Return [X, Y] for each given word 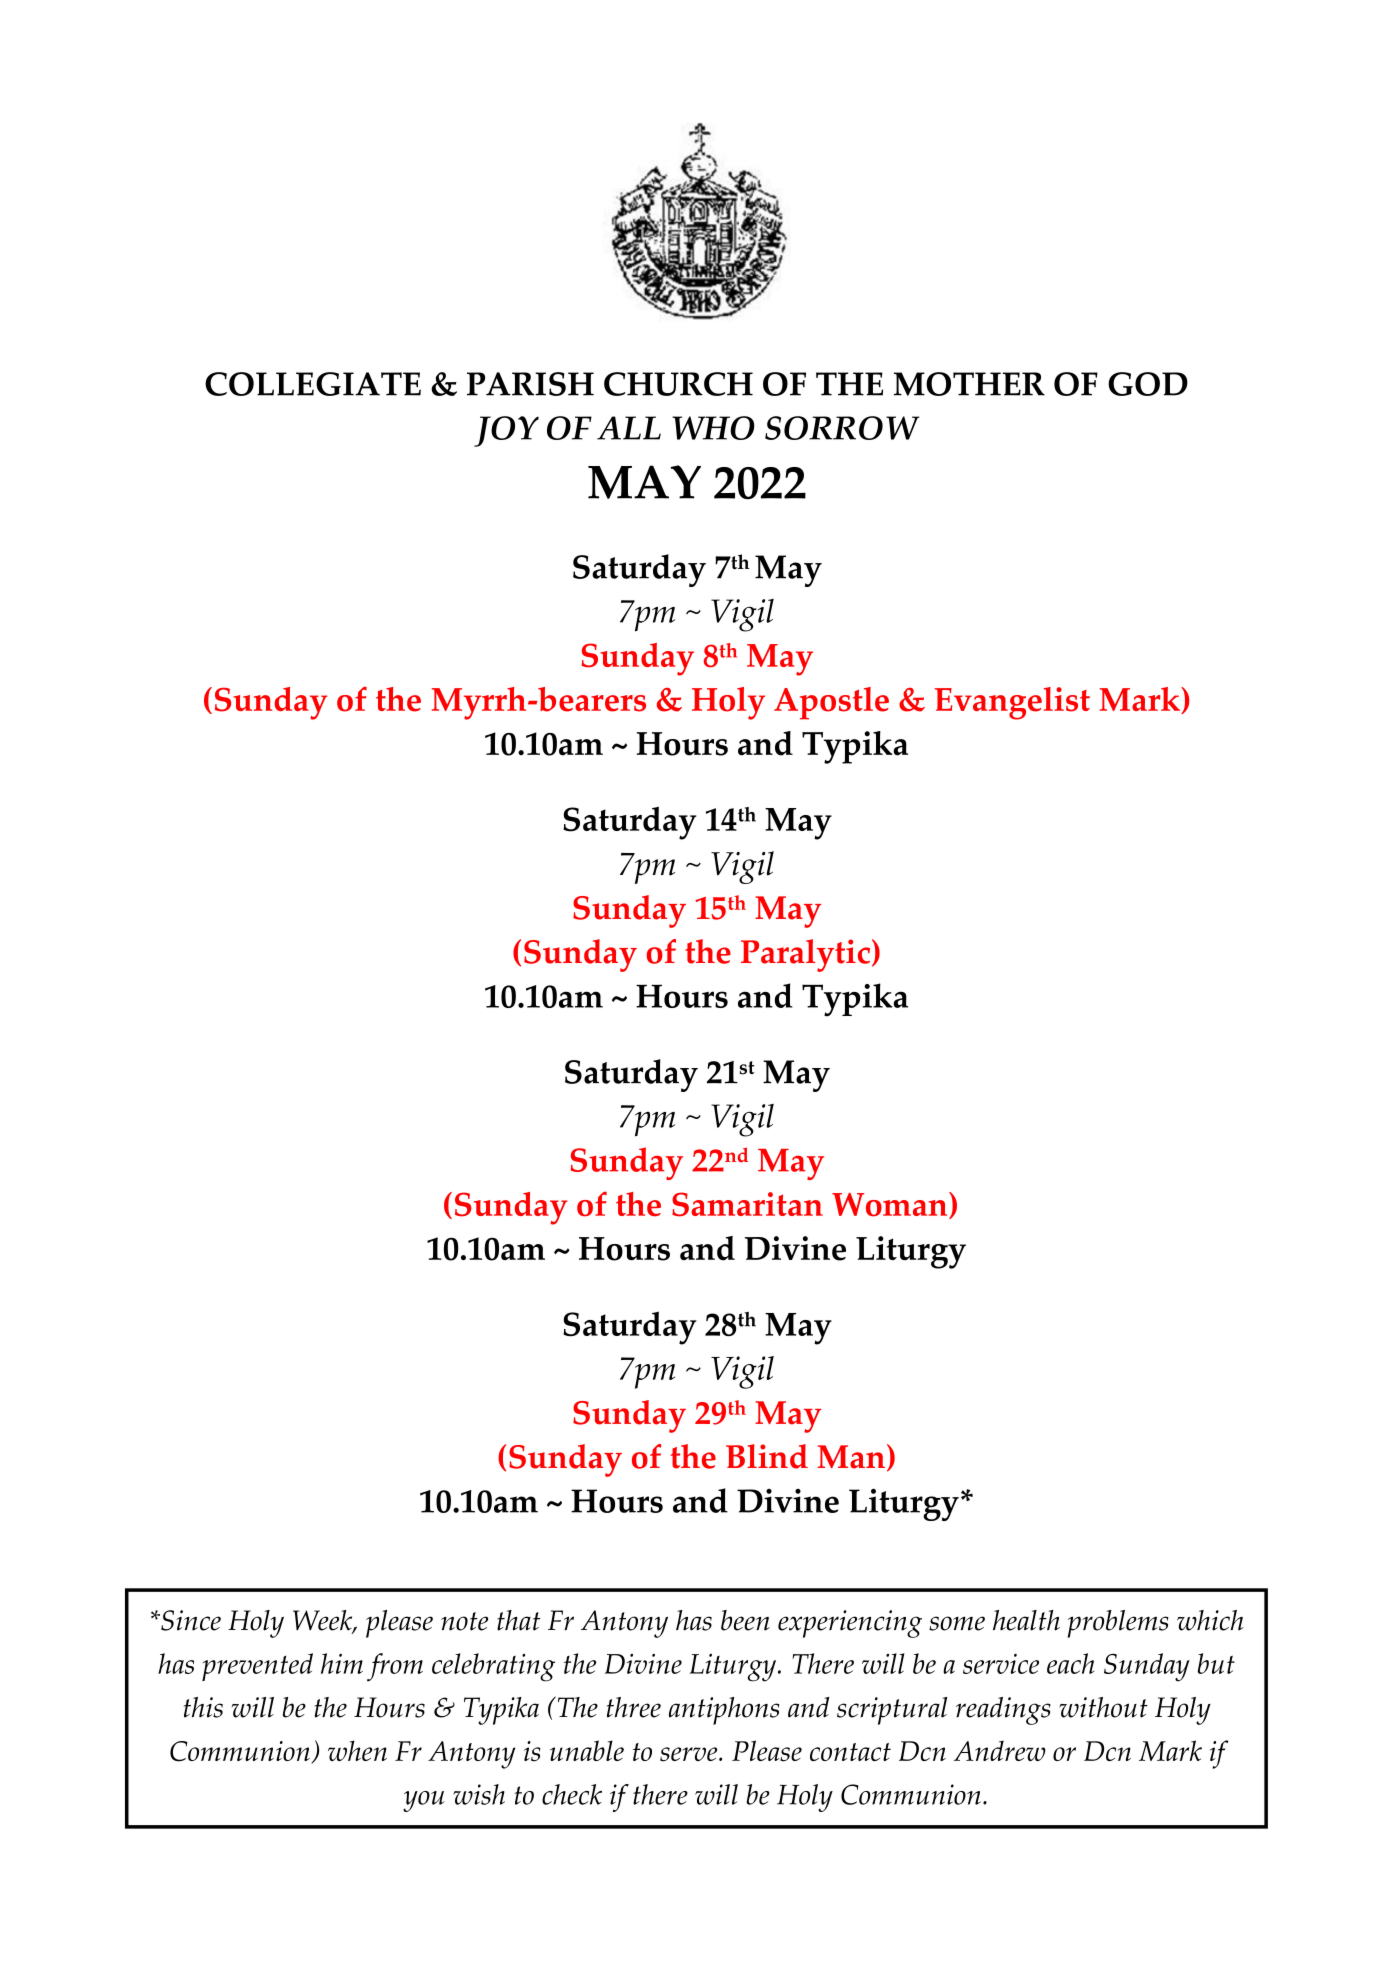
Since [190, 1620]
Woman [891, 1205]
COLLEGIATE [313, 384]
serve [690, 1754]
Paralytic [807, 955]
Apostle [831, 703]
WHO [713, 428]
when [357, 1750]
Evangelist [1012, 703]
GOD [1148, 384]
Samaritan [747, 1204]
